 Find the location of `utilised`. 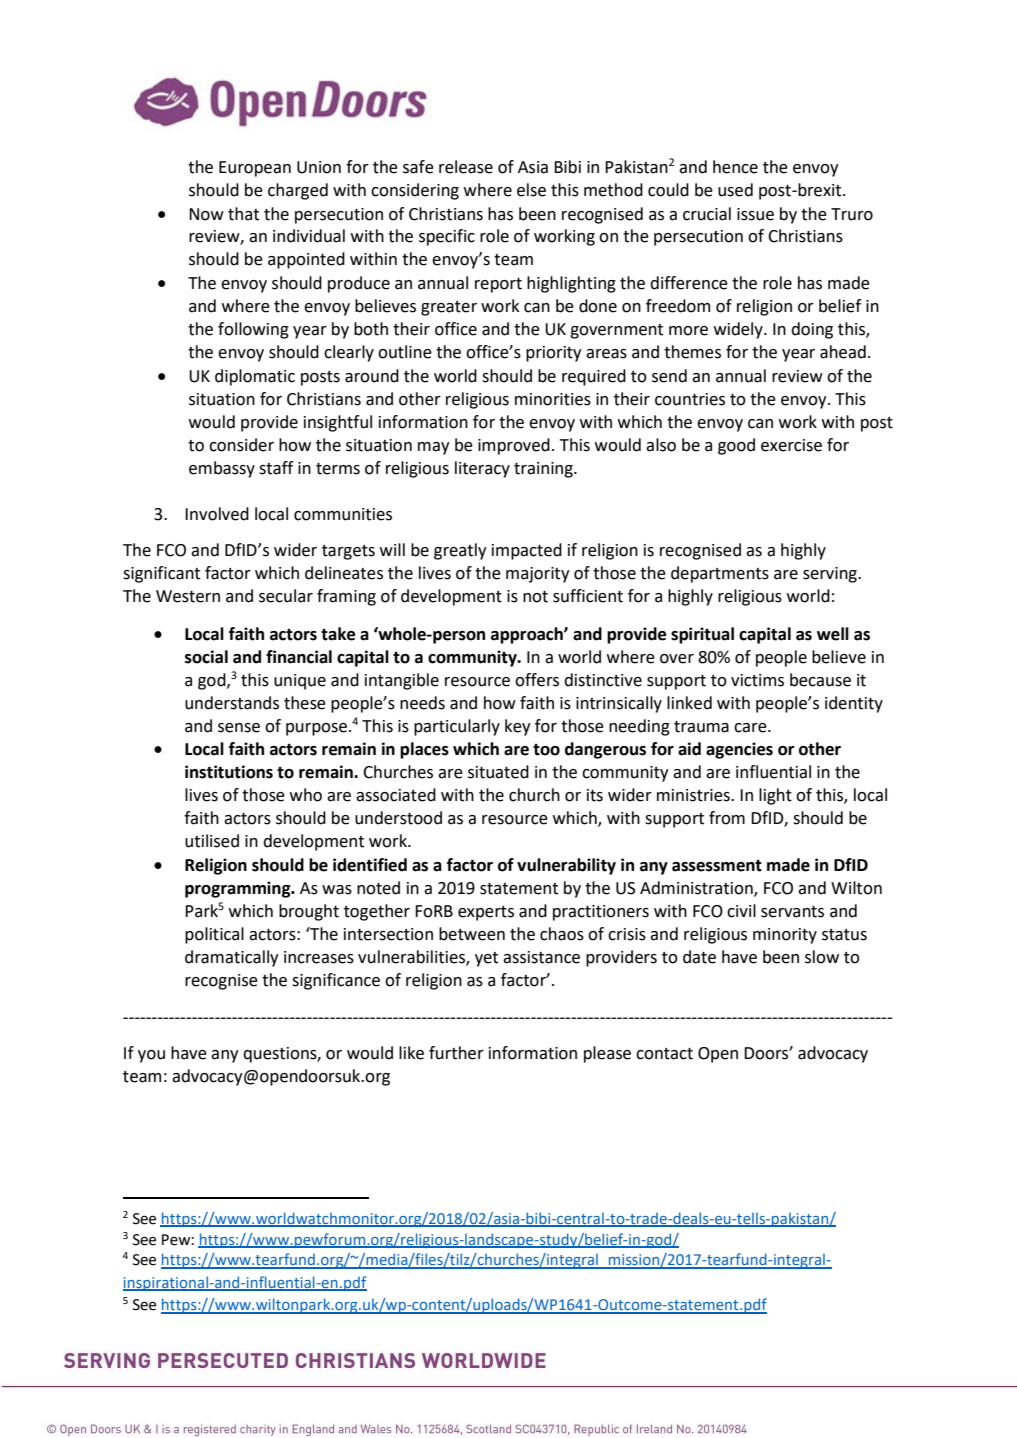

utilised is located at coordinates (212, 841).
